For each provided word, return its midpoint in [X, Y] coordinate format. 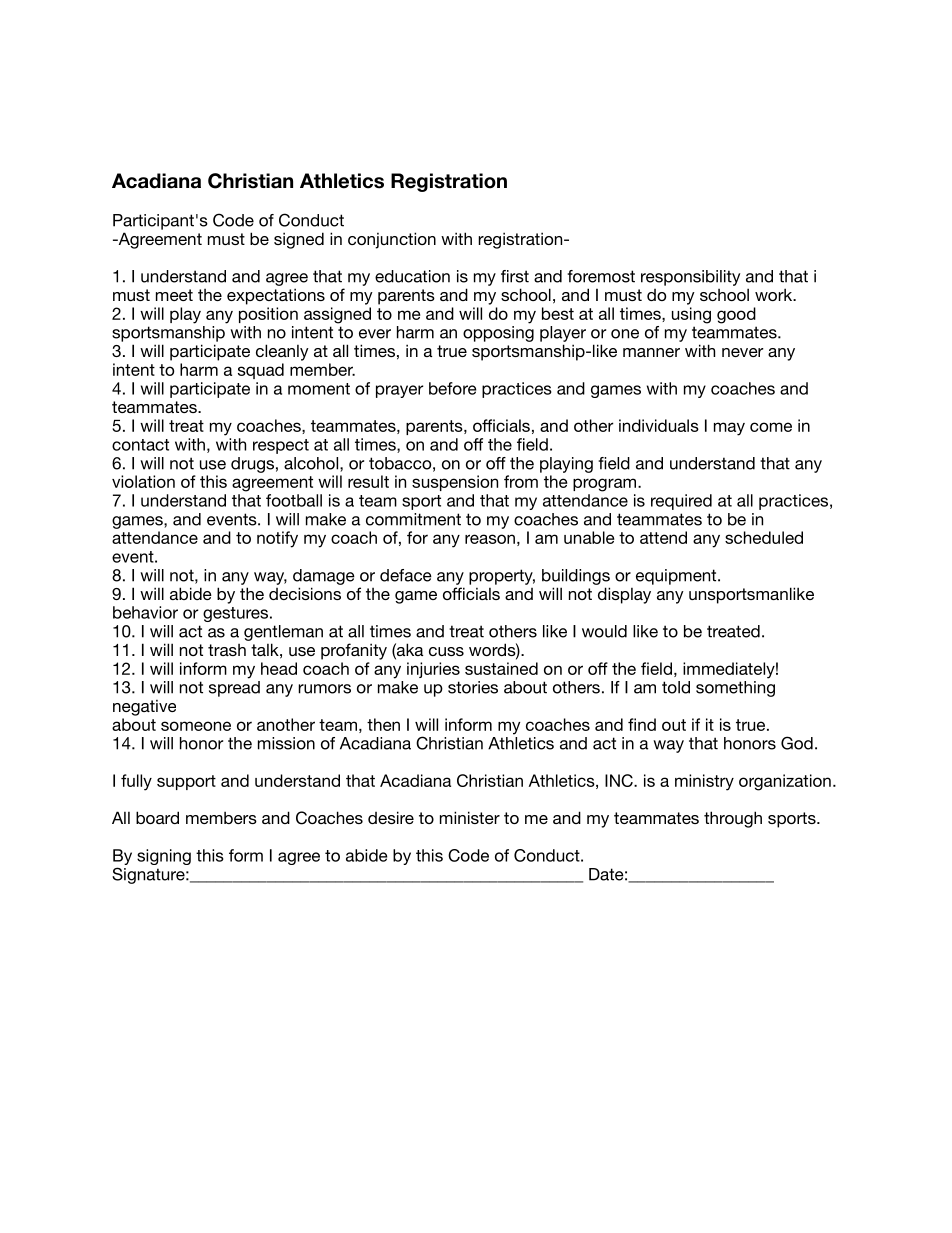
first [515, 276]
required [681, 502]
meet [174, 295]
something [735, 689]
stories [473, 687]
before [452, 388]
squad [261, 371]
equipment [677, 577]
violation [143, 481]
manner [651, 352]
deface [406, 575]
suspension [455, 483]
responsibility [690, 278]
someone [196, 726]
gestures [237, 614]
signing [164, 857]
